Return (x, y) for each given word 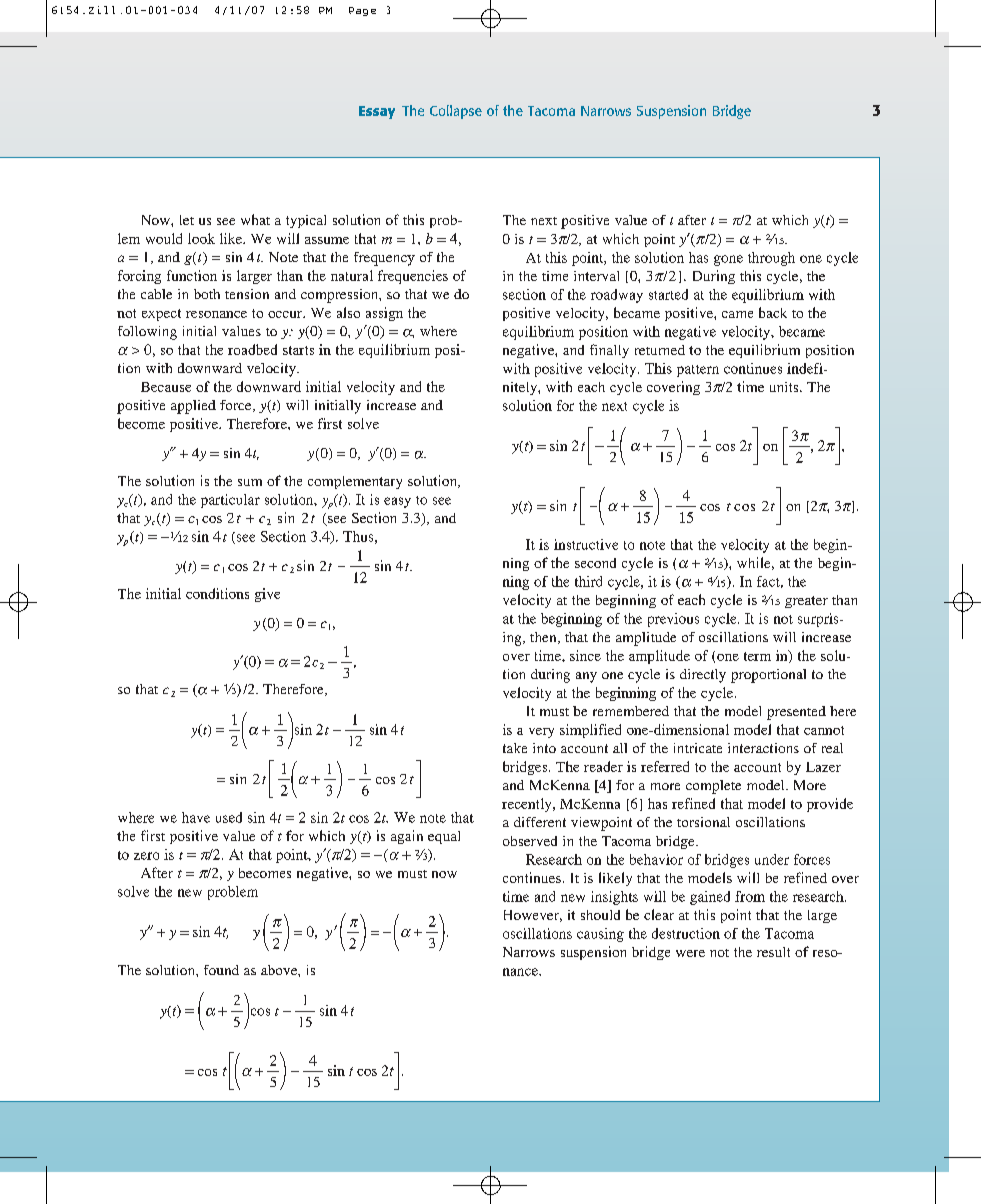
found (221, 970)
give (267, 595)
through (771, 259)
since (585, 655)
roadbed (252, 349)
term (757, 656)
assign (384, 314)
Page (362, 11)
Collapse (456, 112)
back (773, 312)
